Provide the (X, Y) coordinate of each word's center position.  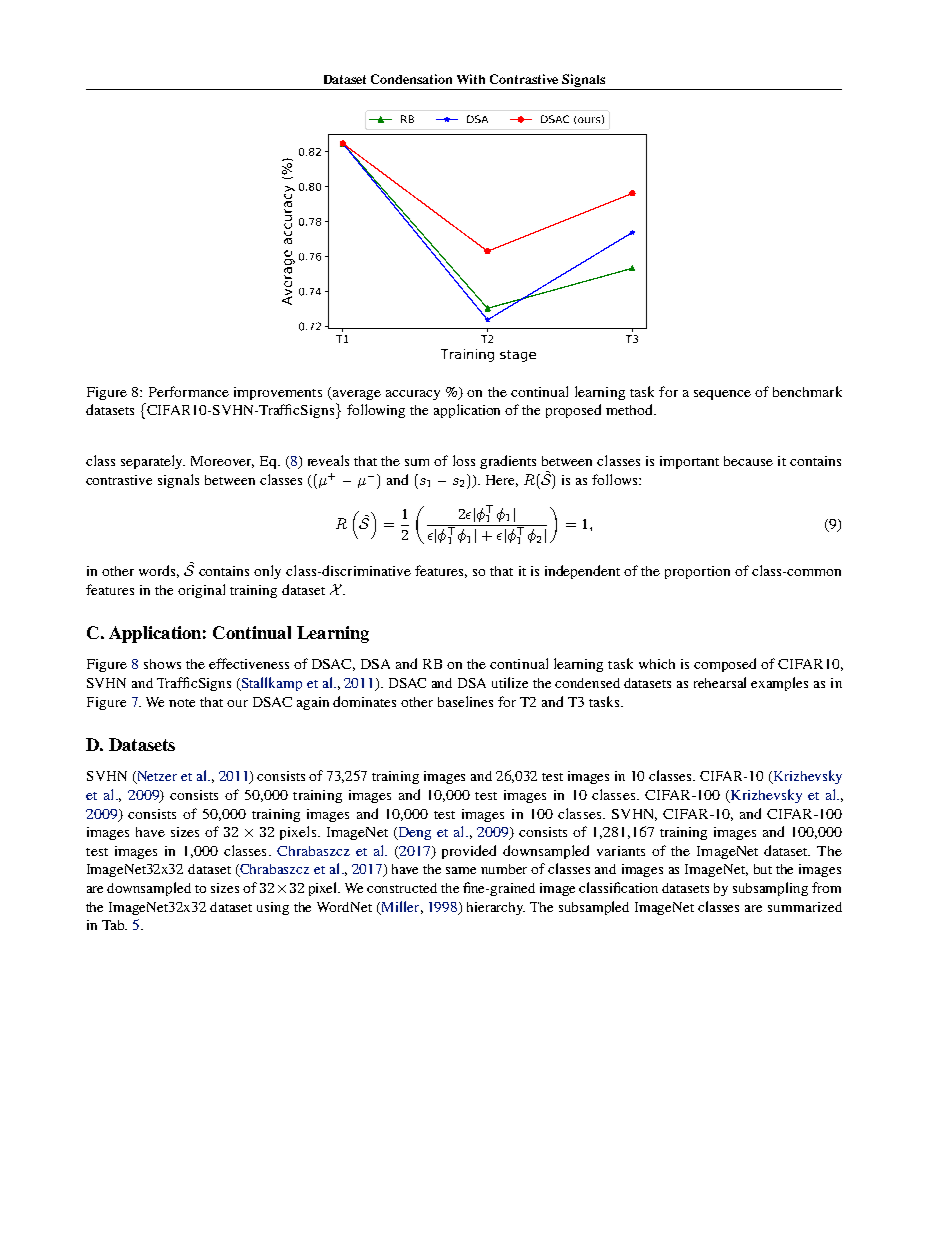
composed (725, 665)
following (376, 411)
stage (518, 356)
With (471, 79)
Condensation (411, 79)
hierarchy (496, 908)
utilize (510, 682)
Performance (189, 391)
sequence (722, 395)
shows (162, 664)
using (273, 908)
